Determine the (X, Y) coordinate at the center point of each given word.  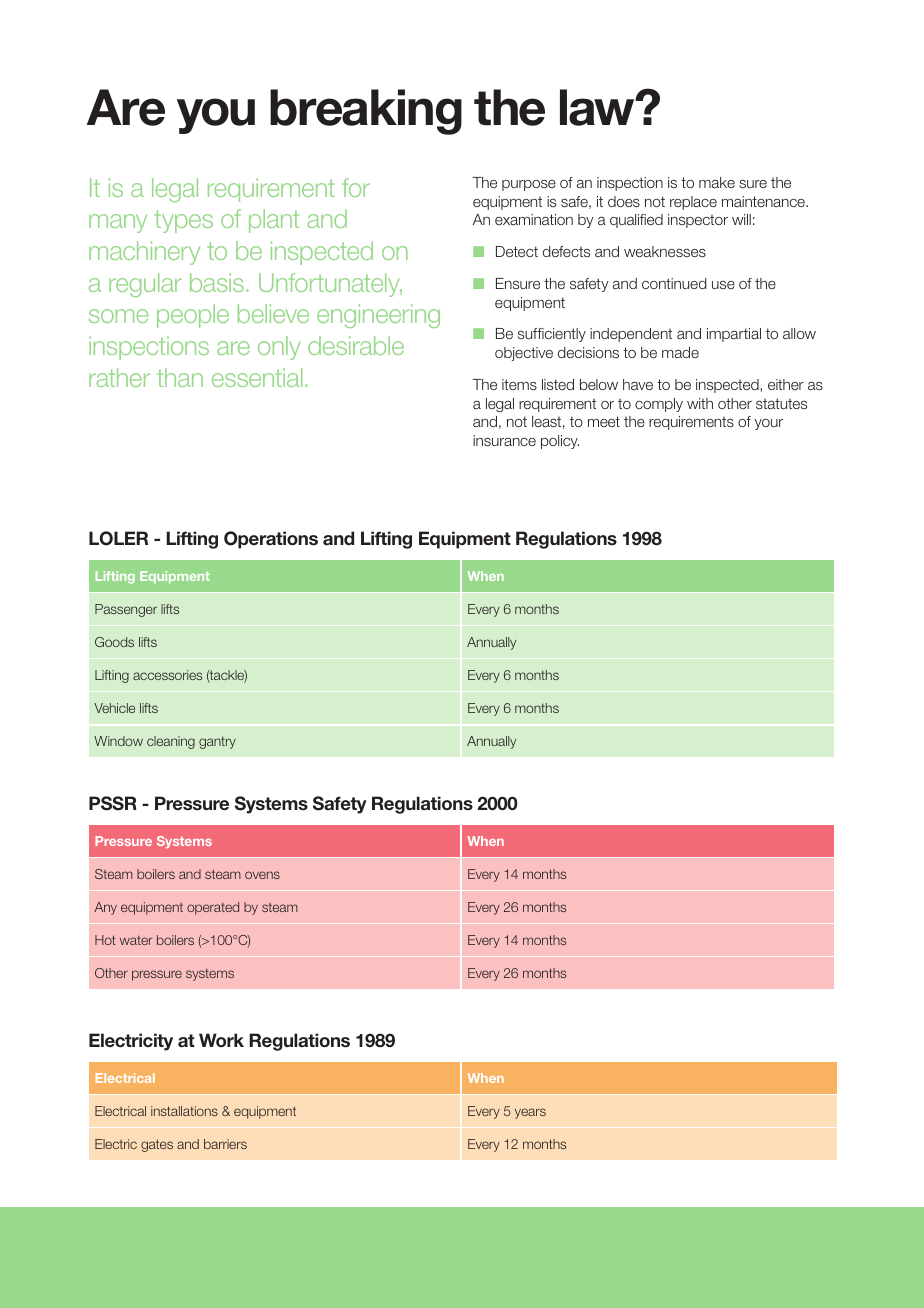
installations (184, 1111)
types (183, 221)
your (768, 424)
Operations (271, 540)
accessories (167, 675)
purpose (529, 185)
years (530, 1113)
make (717, 182)
